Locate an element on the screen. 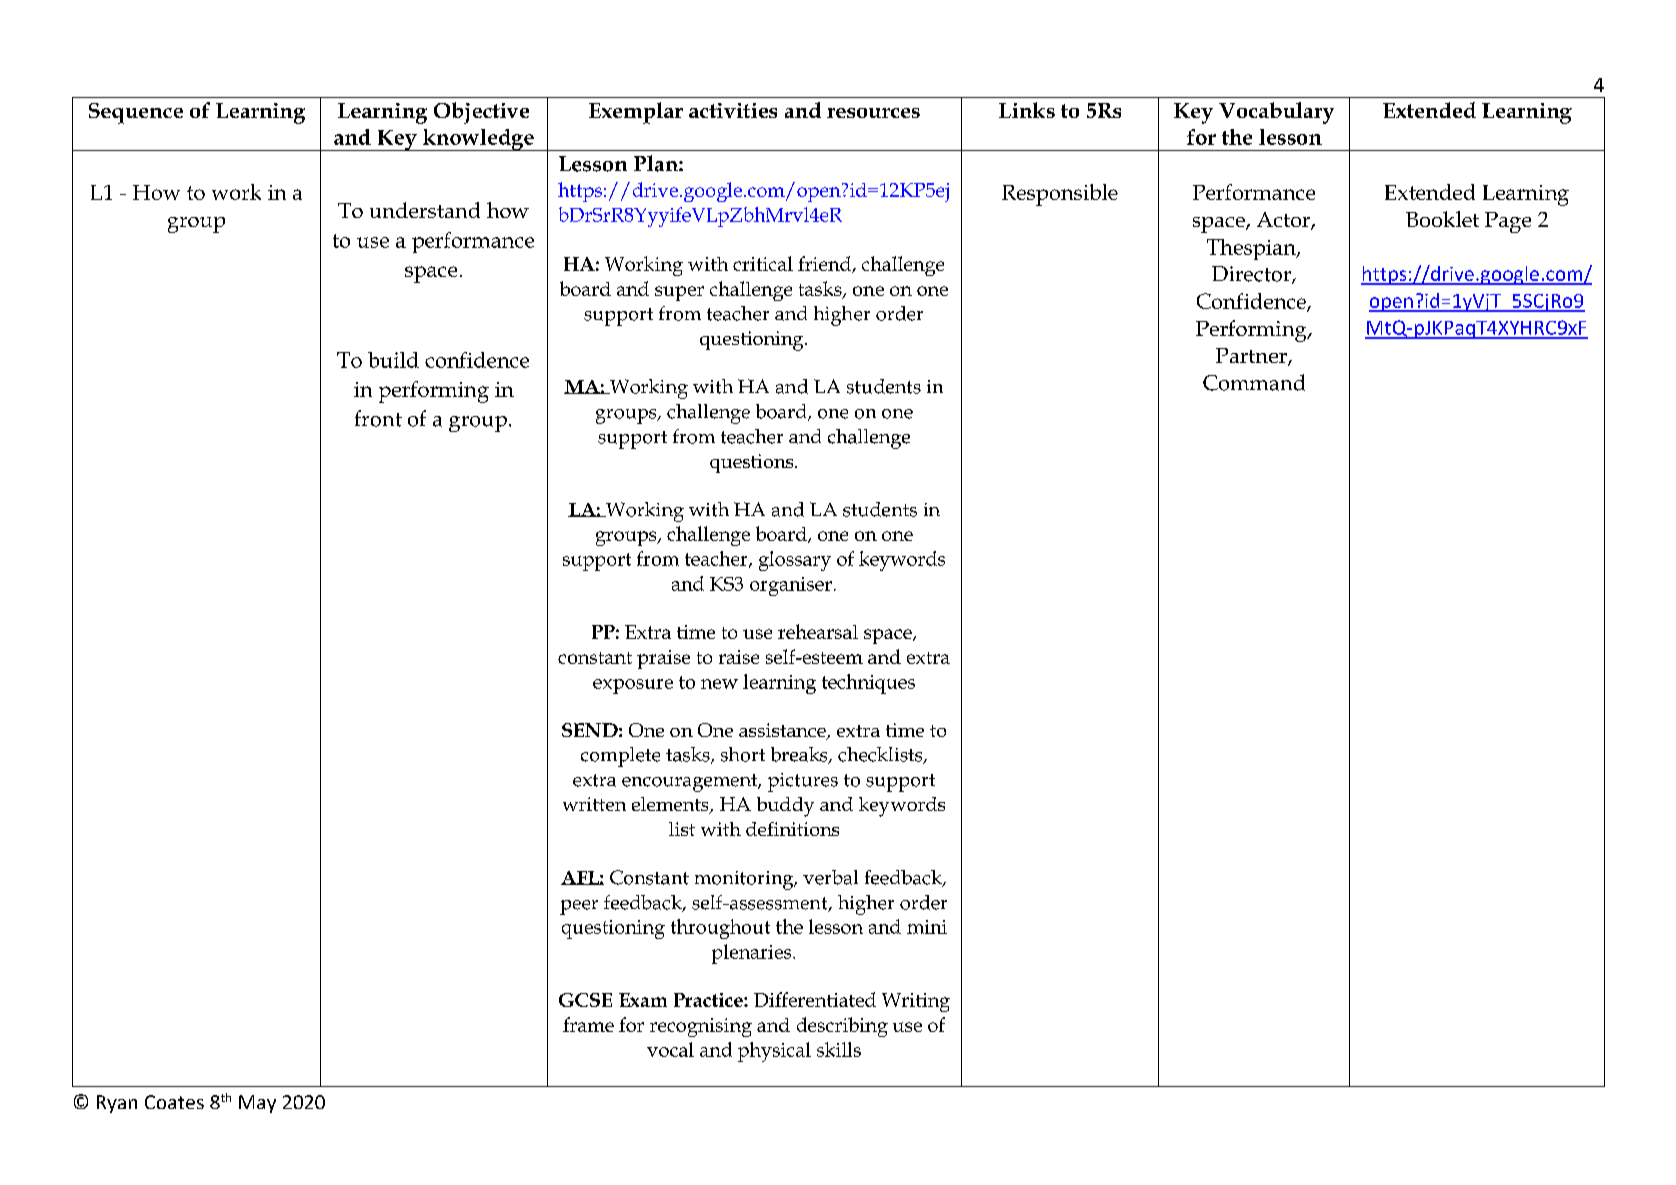  May is located at coordinates (257, 1104).
